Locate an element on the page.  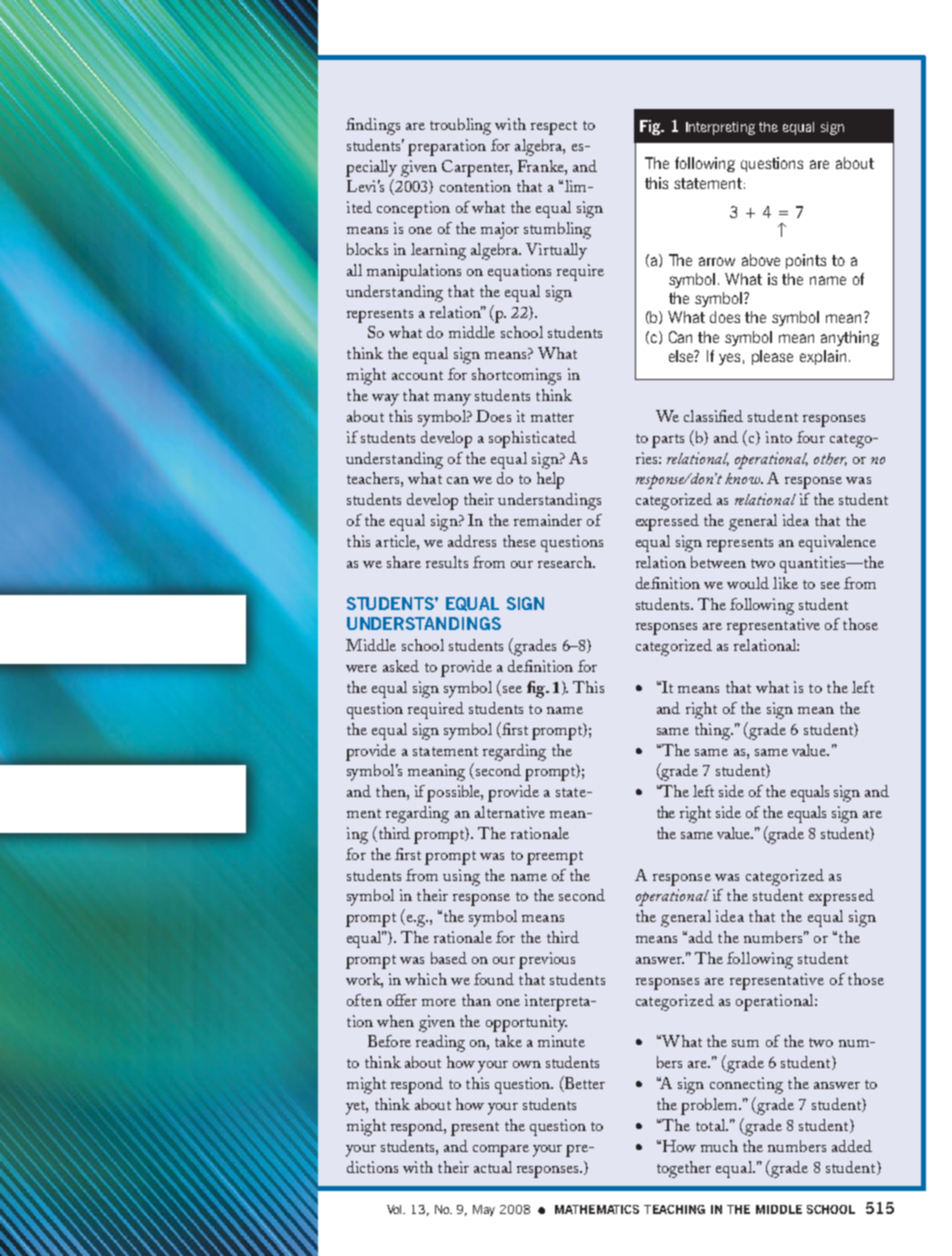
many is located at coordinates (452, 400).
